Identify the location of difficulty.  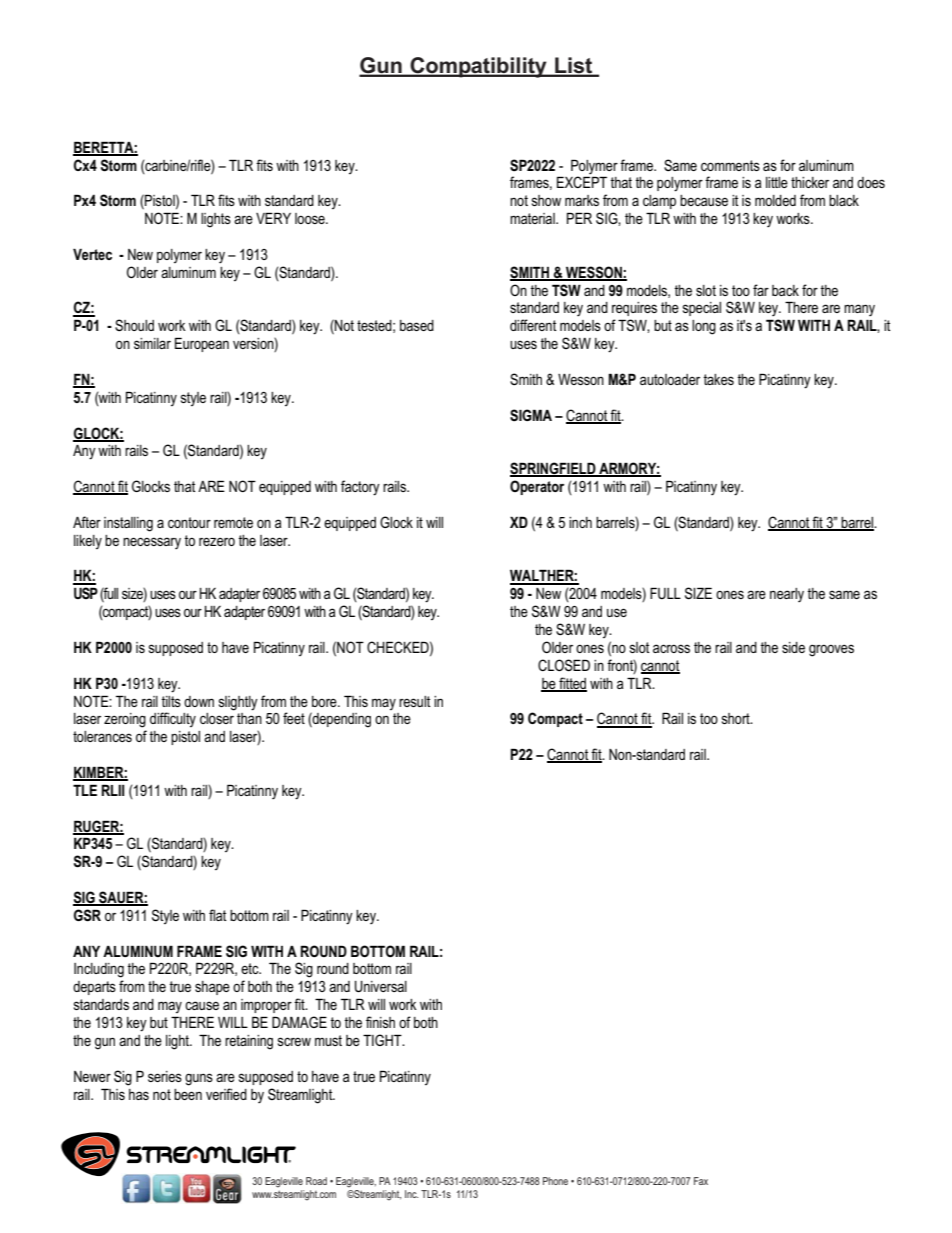
(173, 719).
